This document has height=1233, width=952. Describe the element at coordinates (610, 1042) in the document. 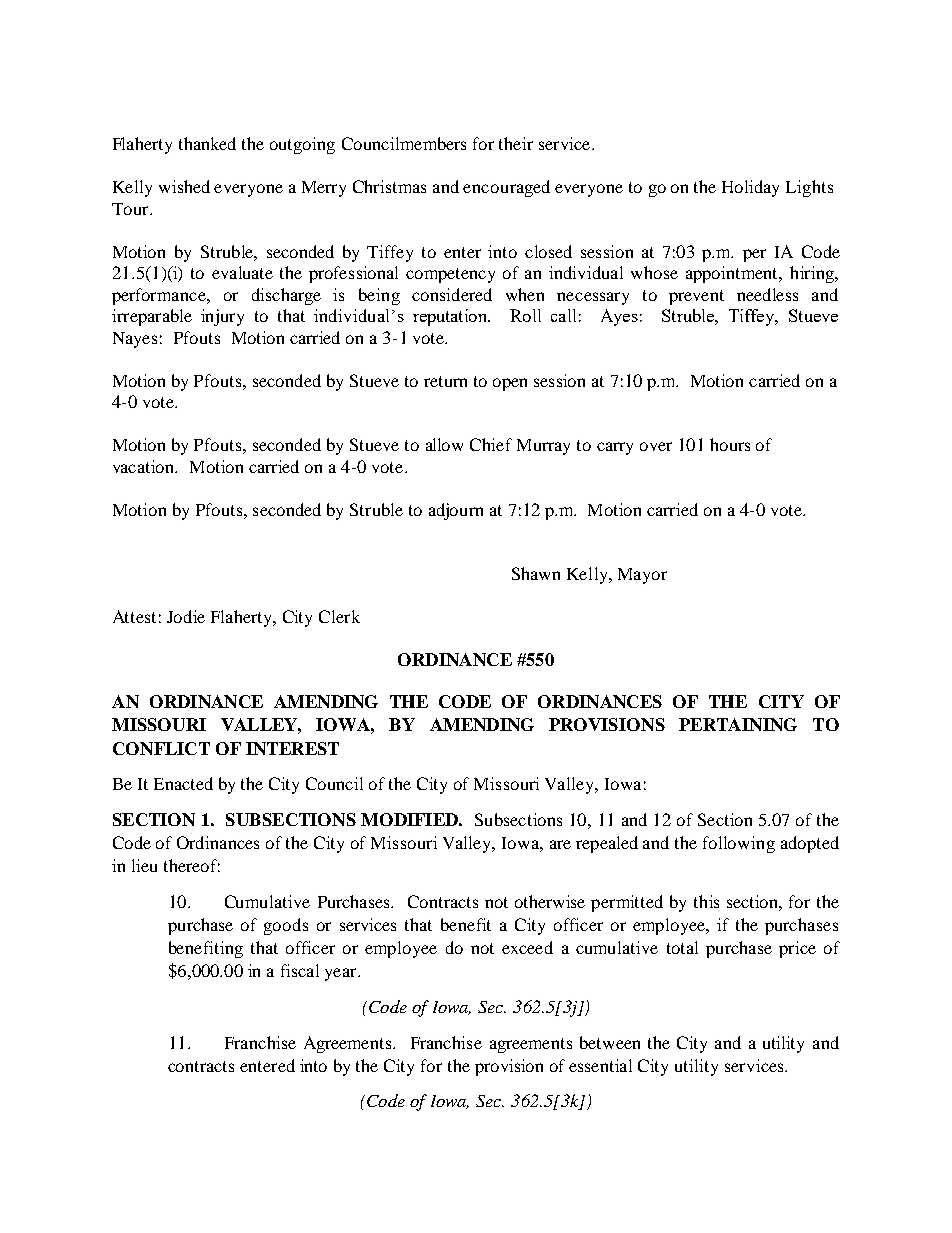

I see `between` at that location.
